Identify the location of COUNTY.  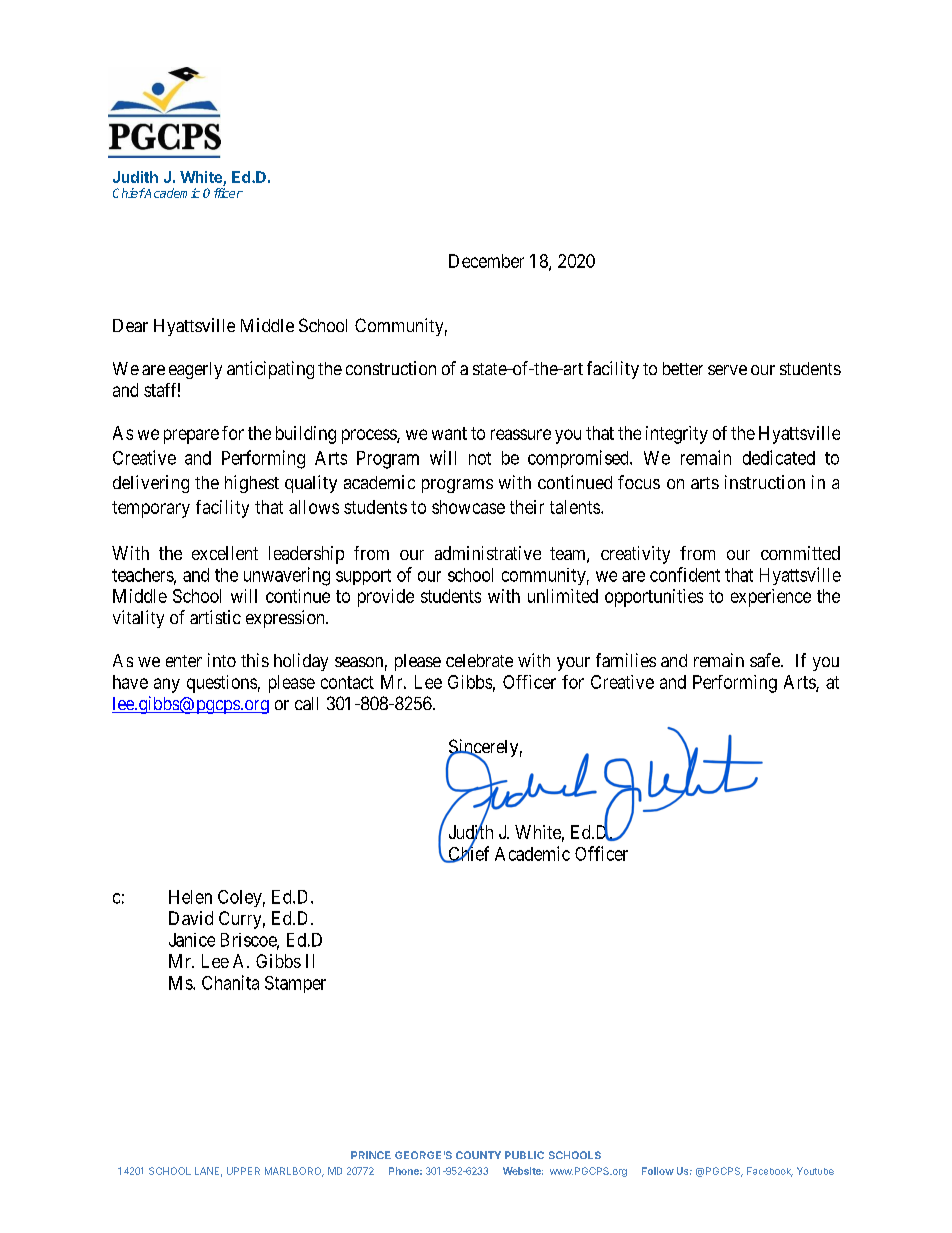
(478, 1155).
